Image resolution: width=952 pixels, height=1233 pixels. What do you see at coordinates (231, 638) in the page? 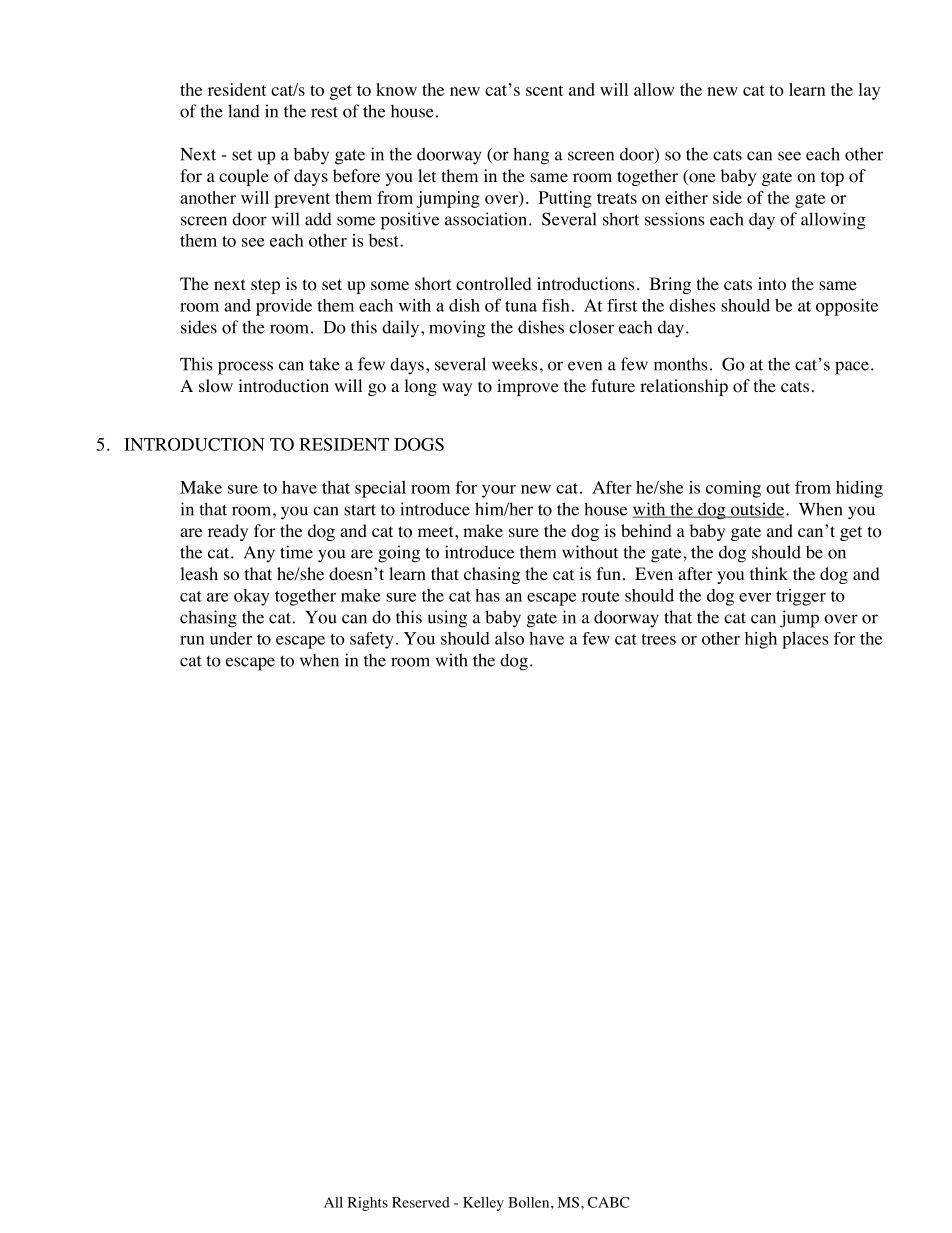
I see `under` at bounding box center [231, 638].
